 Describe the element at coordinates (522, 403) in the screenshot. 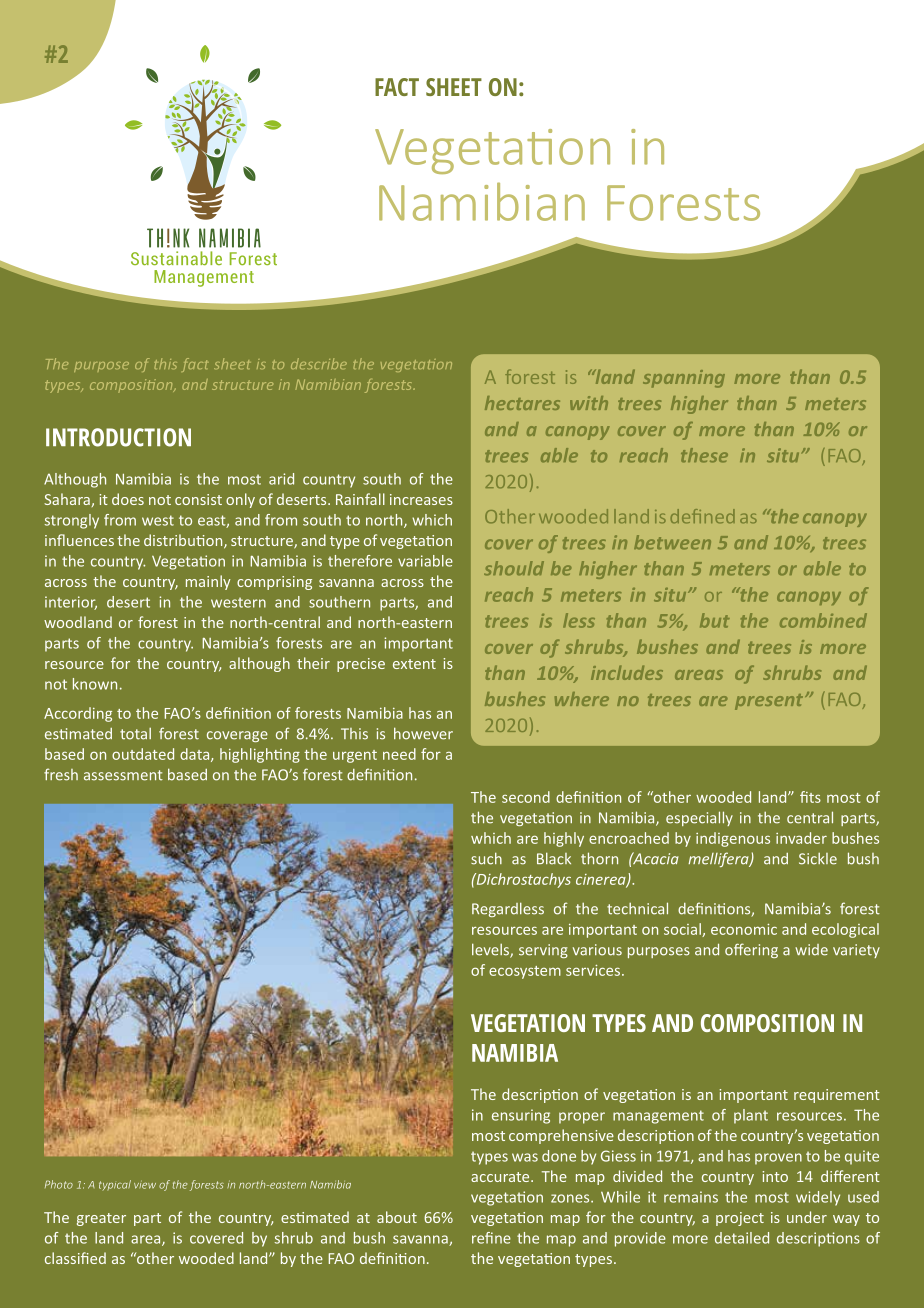

I see `hectares` at that location.
